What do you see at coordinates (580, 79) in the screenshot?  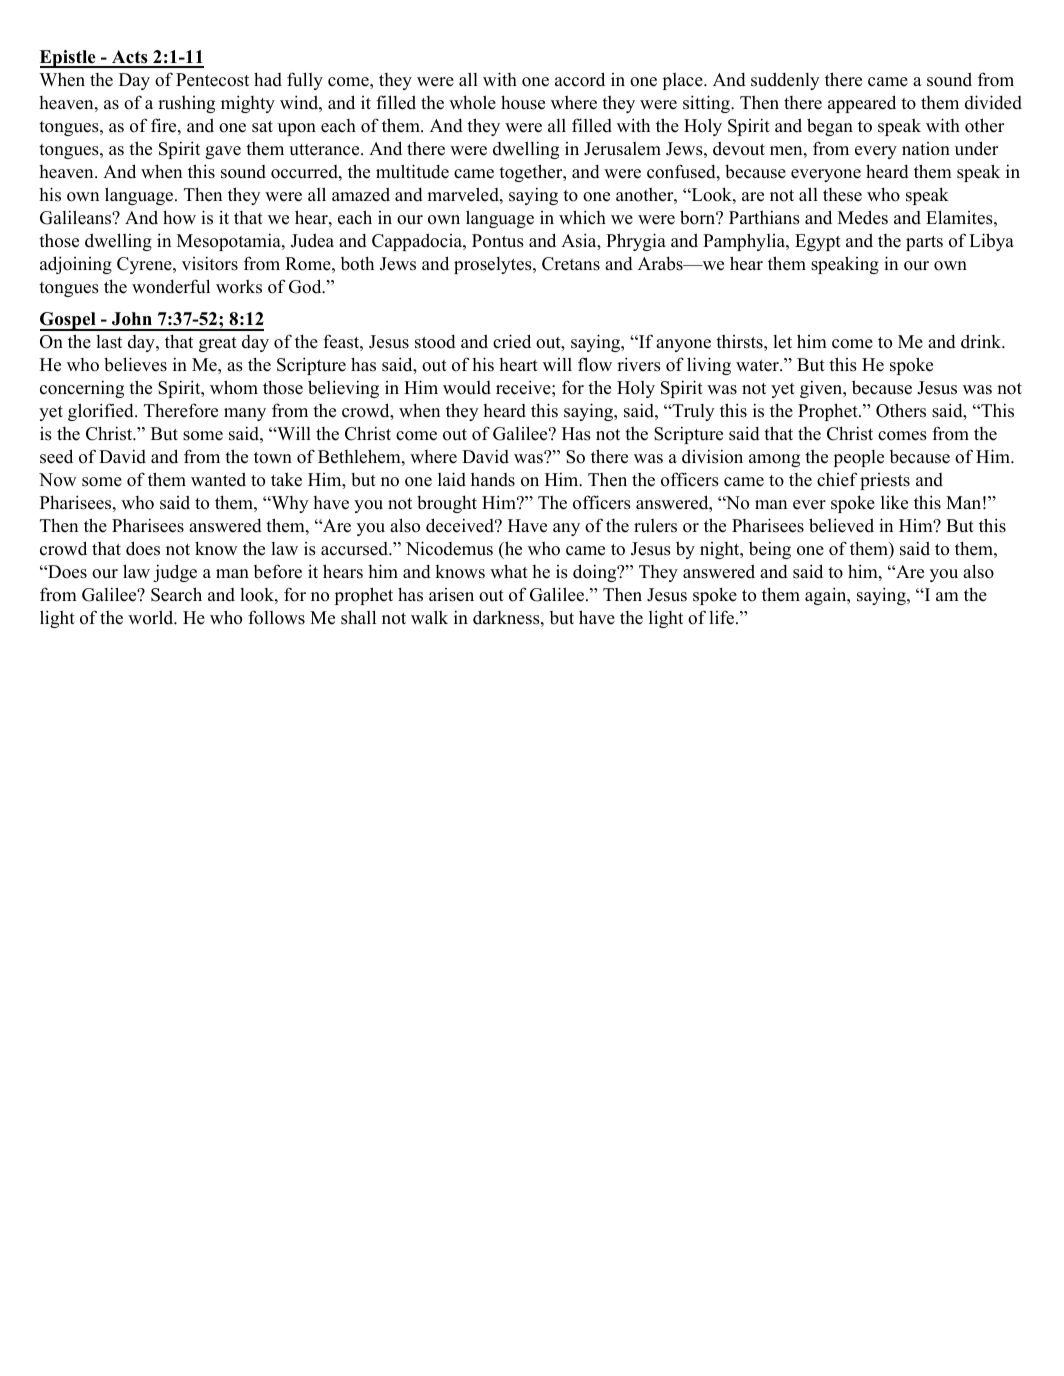 I see `accord` at bounding box center [580, 79].
